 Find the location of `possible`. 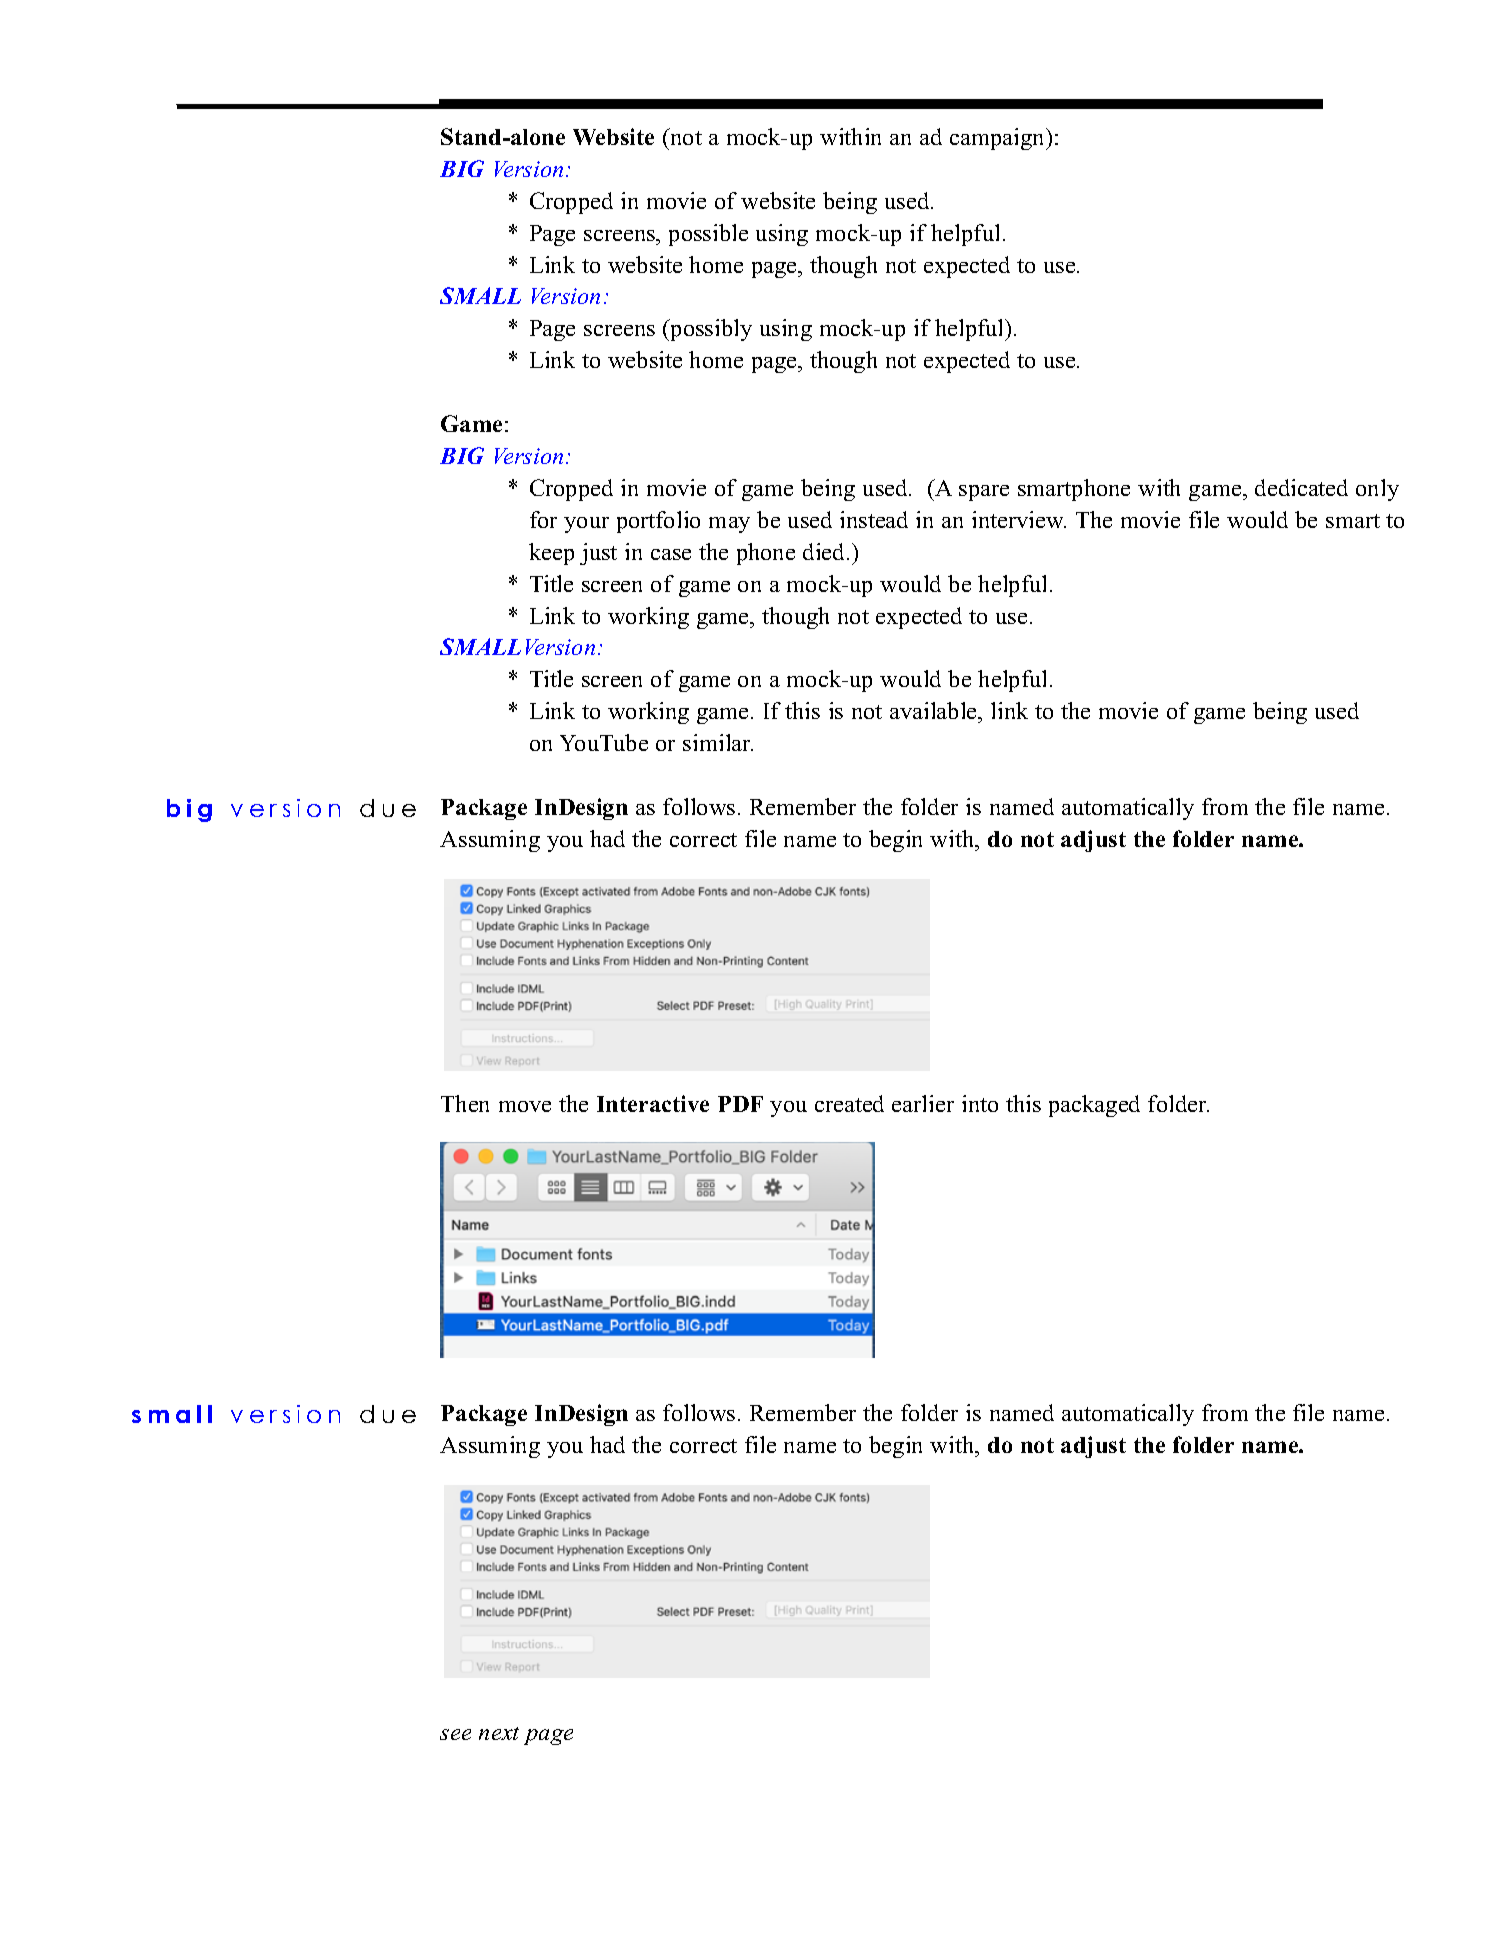

possible is located at coordinates (708, 235).
